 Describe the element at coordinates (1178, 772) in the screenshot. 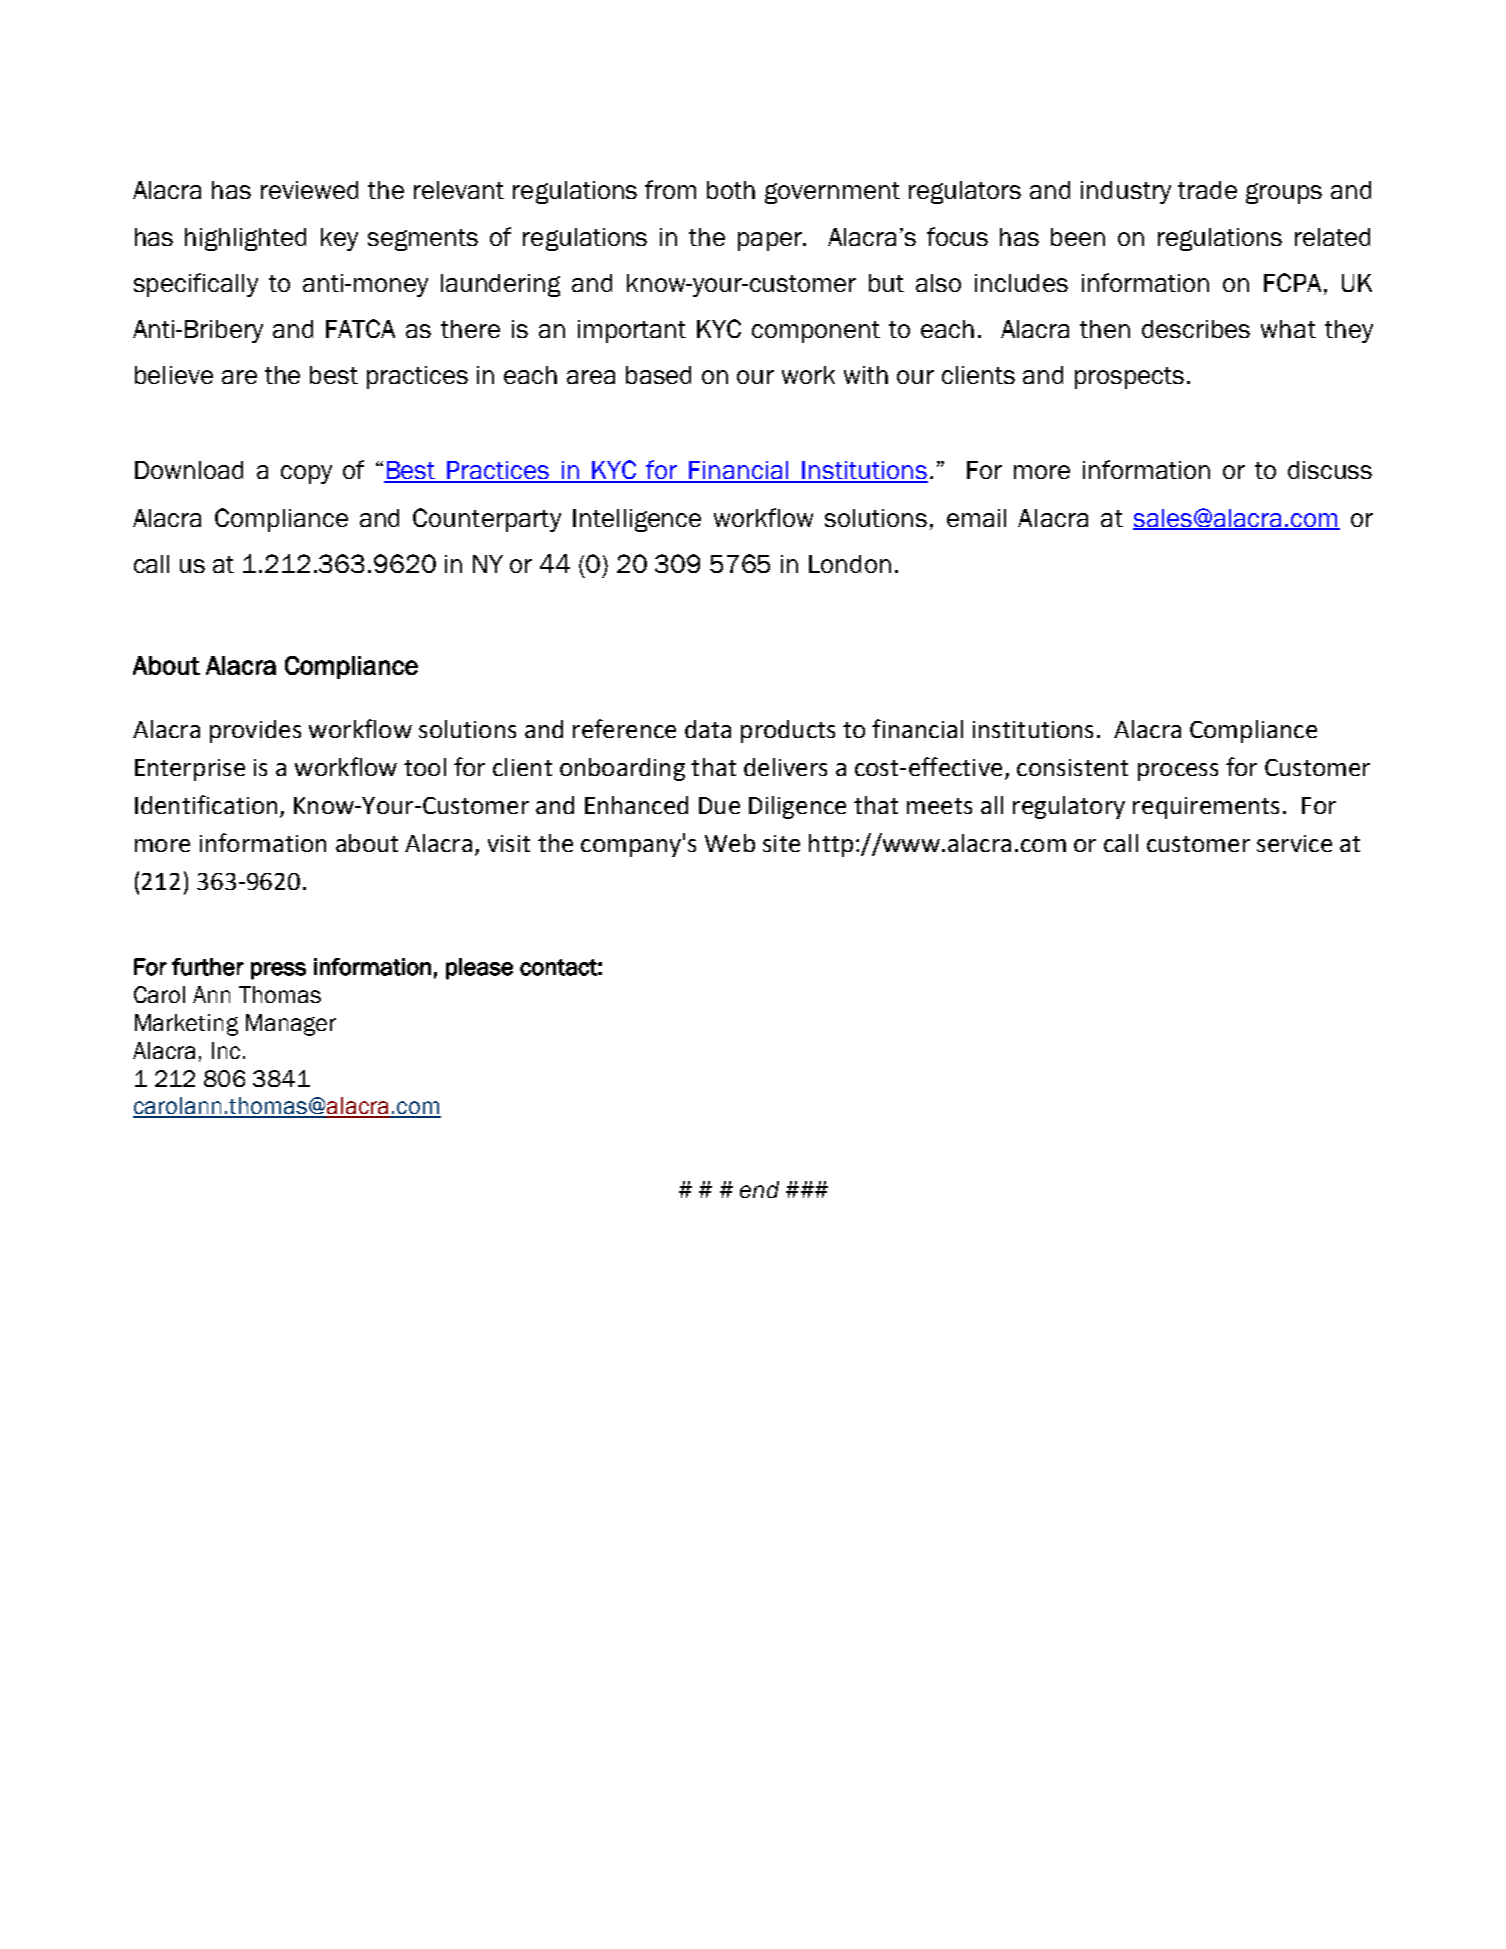

I see `process` at that location.
